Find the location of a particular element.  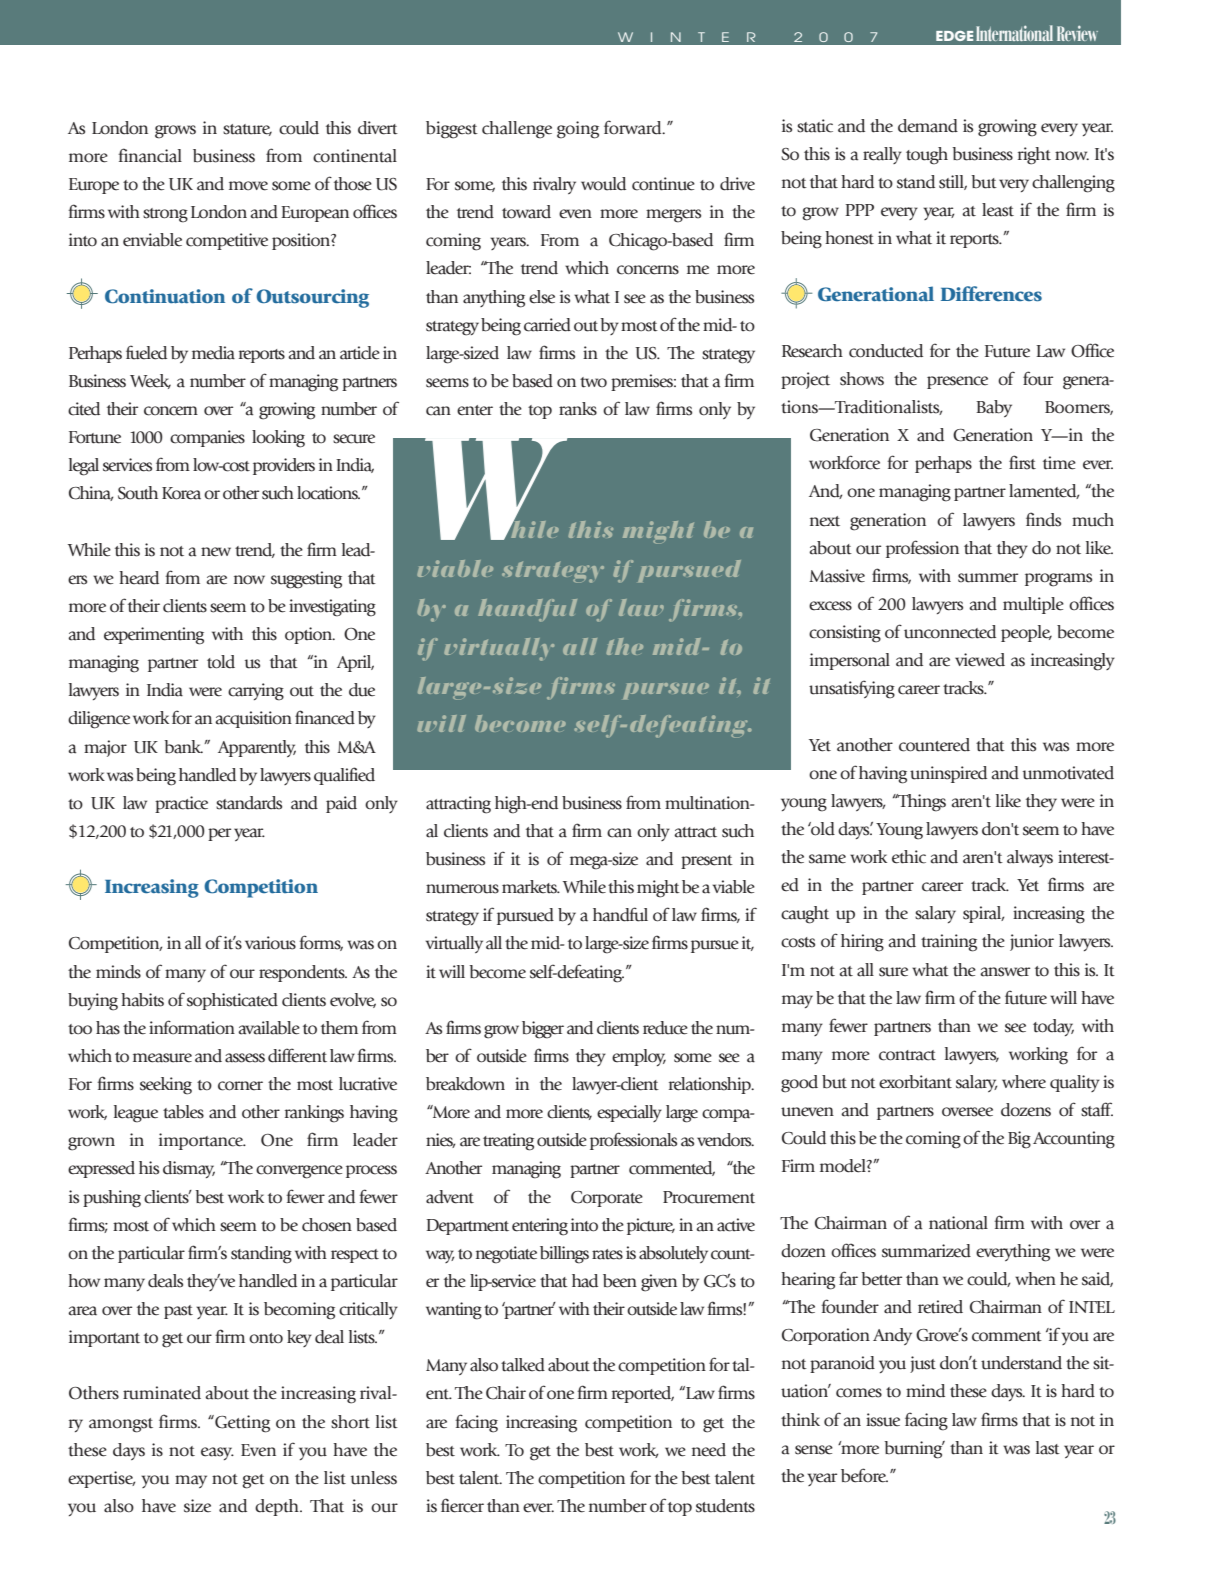

easy is located at coordinates (217, 1453).
